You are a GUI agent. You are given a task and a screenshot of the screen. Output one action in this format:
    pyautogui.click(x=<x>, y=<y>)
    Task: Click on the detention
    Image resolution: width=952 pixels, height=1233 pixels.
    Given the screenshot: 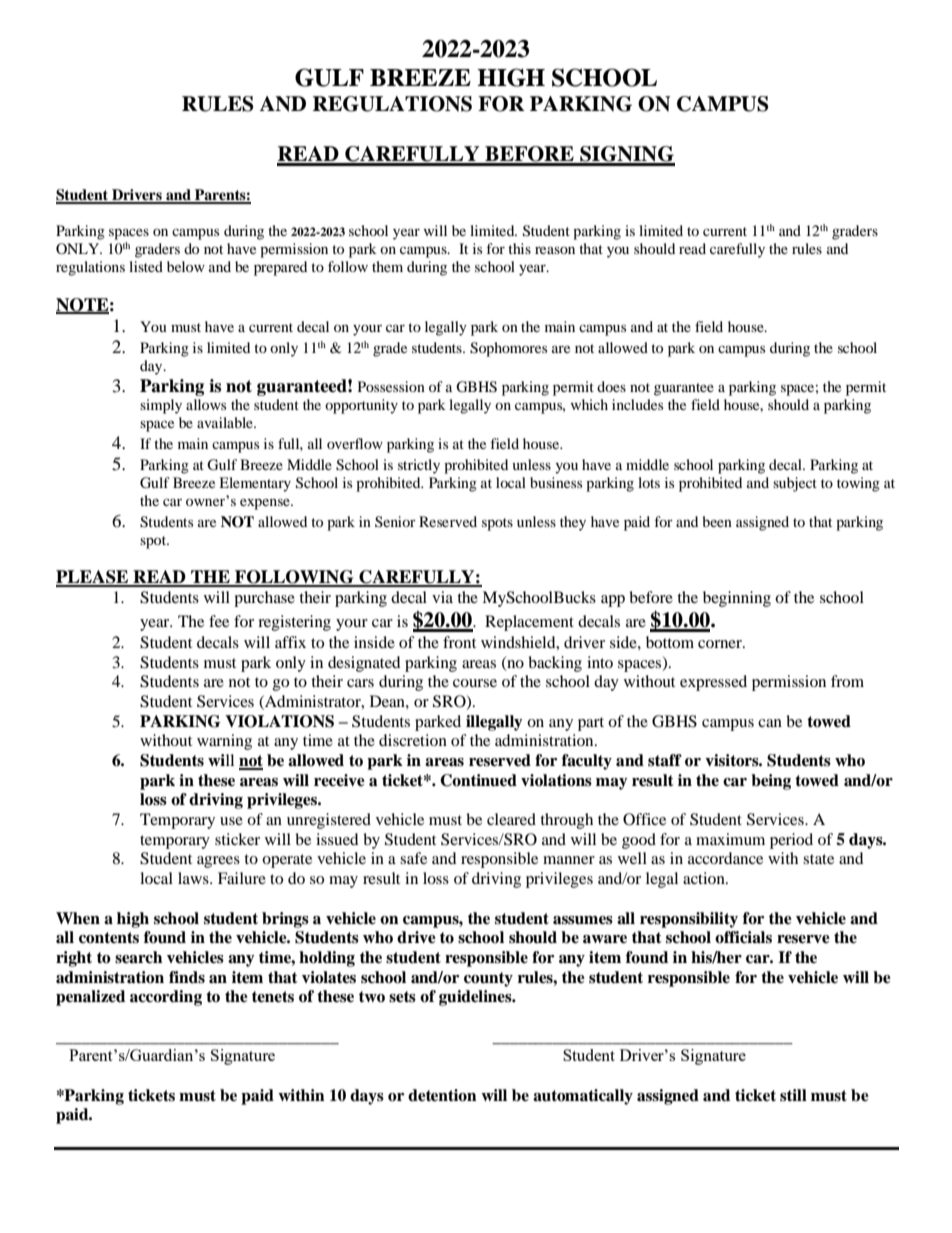 What is the action you would take?
    pyautogui.click(x=442, y=1095)
